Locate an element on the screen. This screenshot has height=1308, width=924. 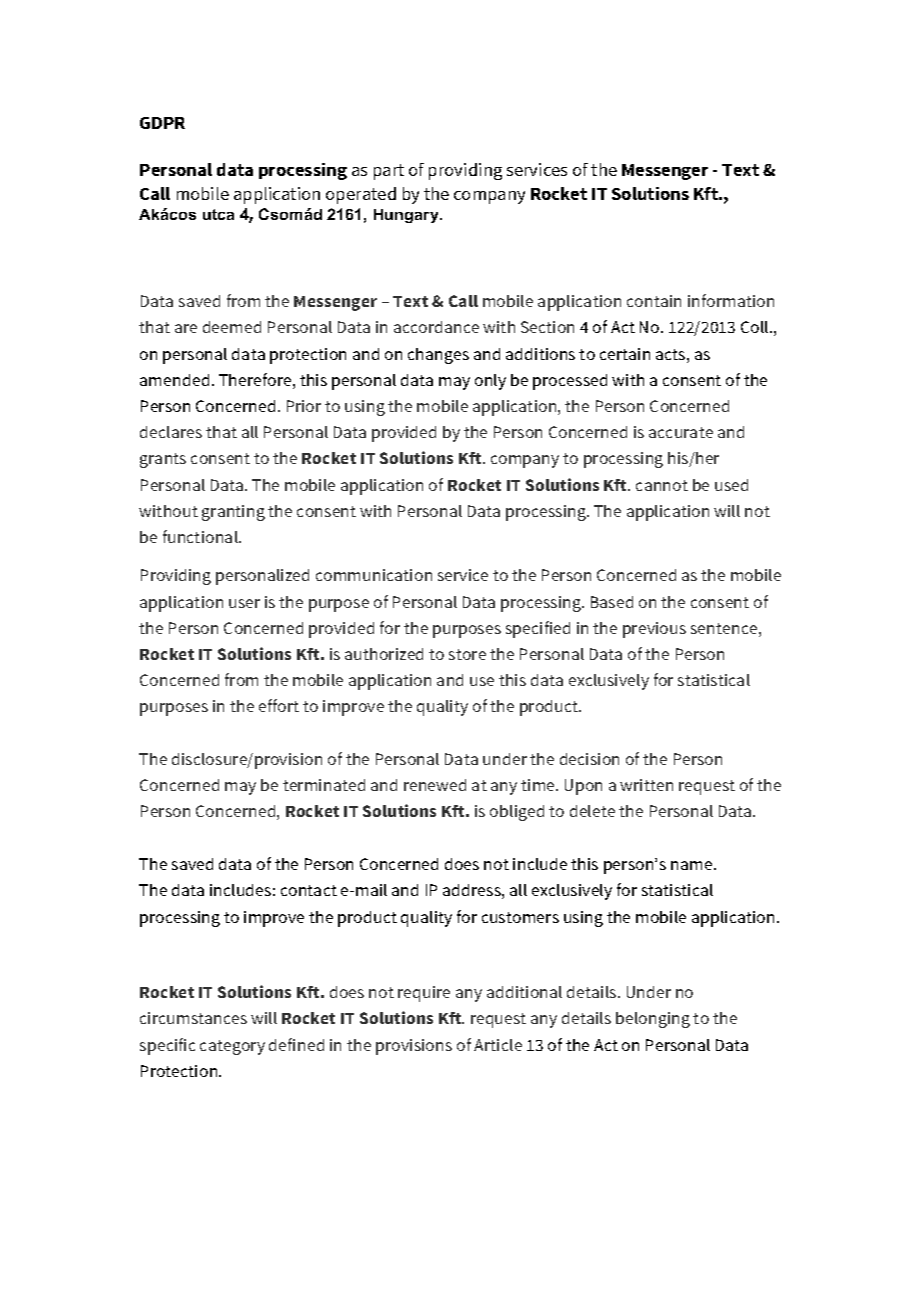
written is located at coordinates (646, 785).
